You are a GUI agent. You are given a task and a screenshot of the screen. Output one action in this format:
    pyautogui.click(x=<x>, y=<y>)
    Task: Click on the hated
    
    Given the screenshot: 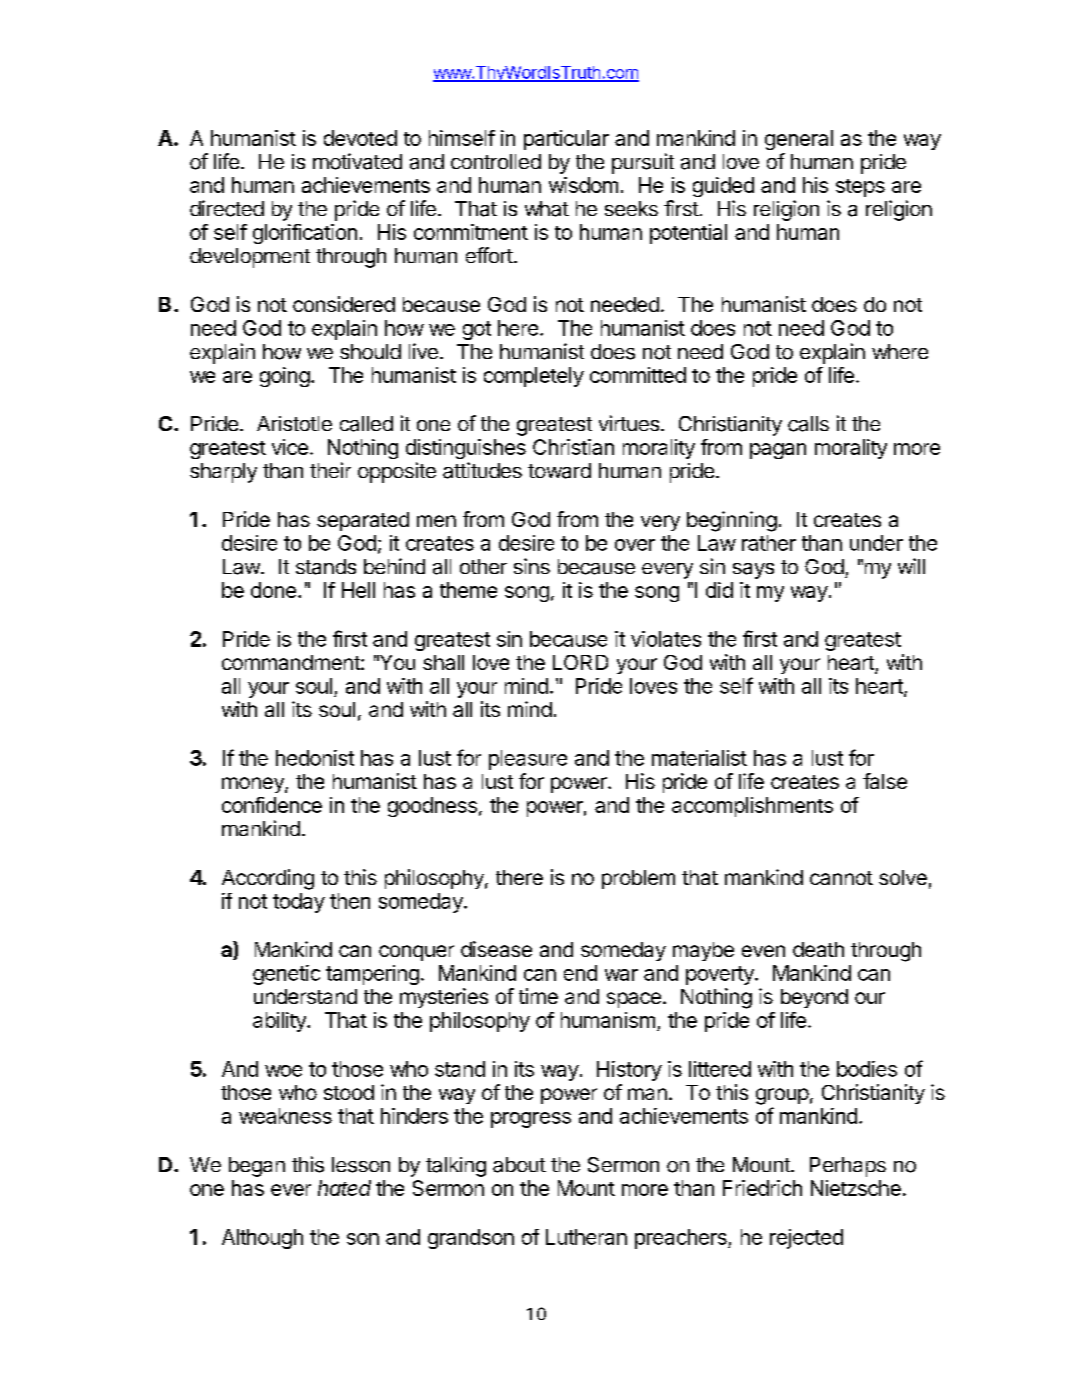 What is the action you would take?
    pyautogui.click(x=344, y=1188)
